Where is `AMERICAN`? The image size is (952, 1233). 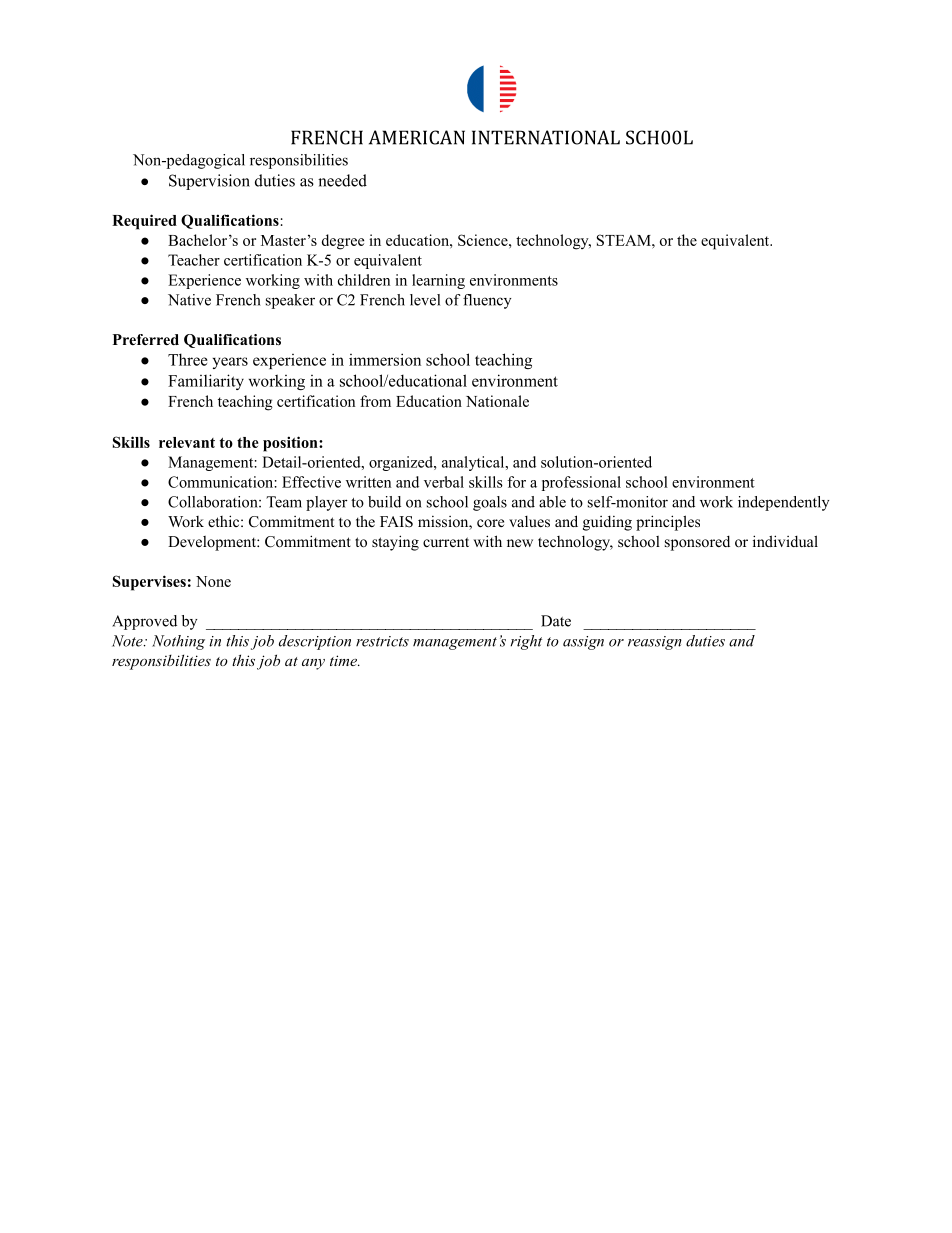
AMERICAN is located at coordinates (417, 137).
